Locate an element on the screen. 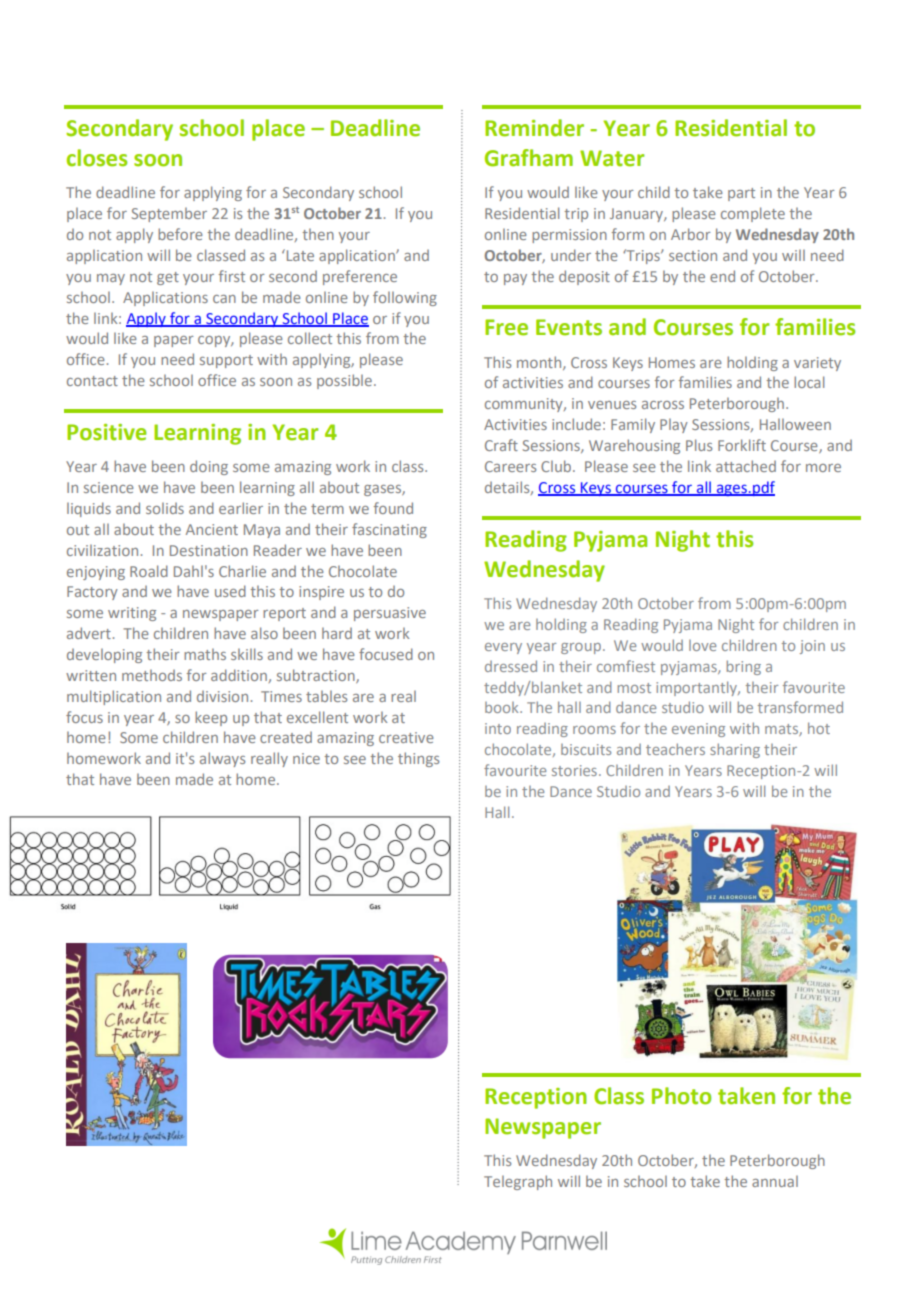 The height and width of the screenshot is (1309, 924). Photo is located at coordinates (681, 1096).
